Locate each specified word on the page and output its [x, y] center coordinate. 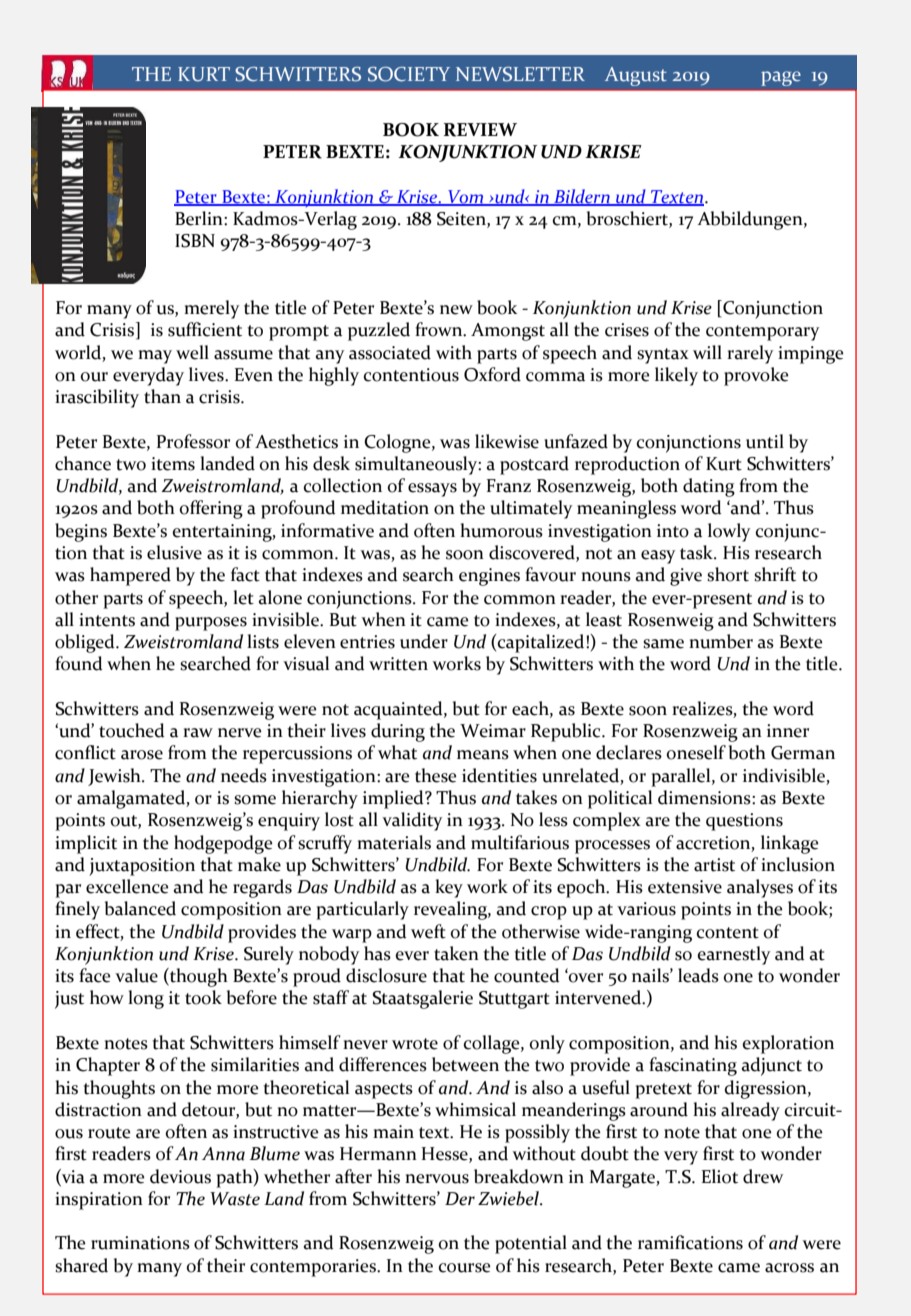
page [781, 78]
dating [709, 487]
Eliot [720, 1176]
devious [180, 1176]
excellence [127, 886]
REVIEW [480, 130]
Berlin [200, 218]
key [449, 888]
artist [714, 865]
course [465, 1268]
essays [432, 490]
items [173, 464]
